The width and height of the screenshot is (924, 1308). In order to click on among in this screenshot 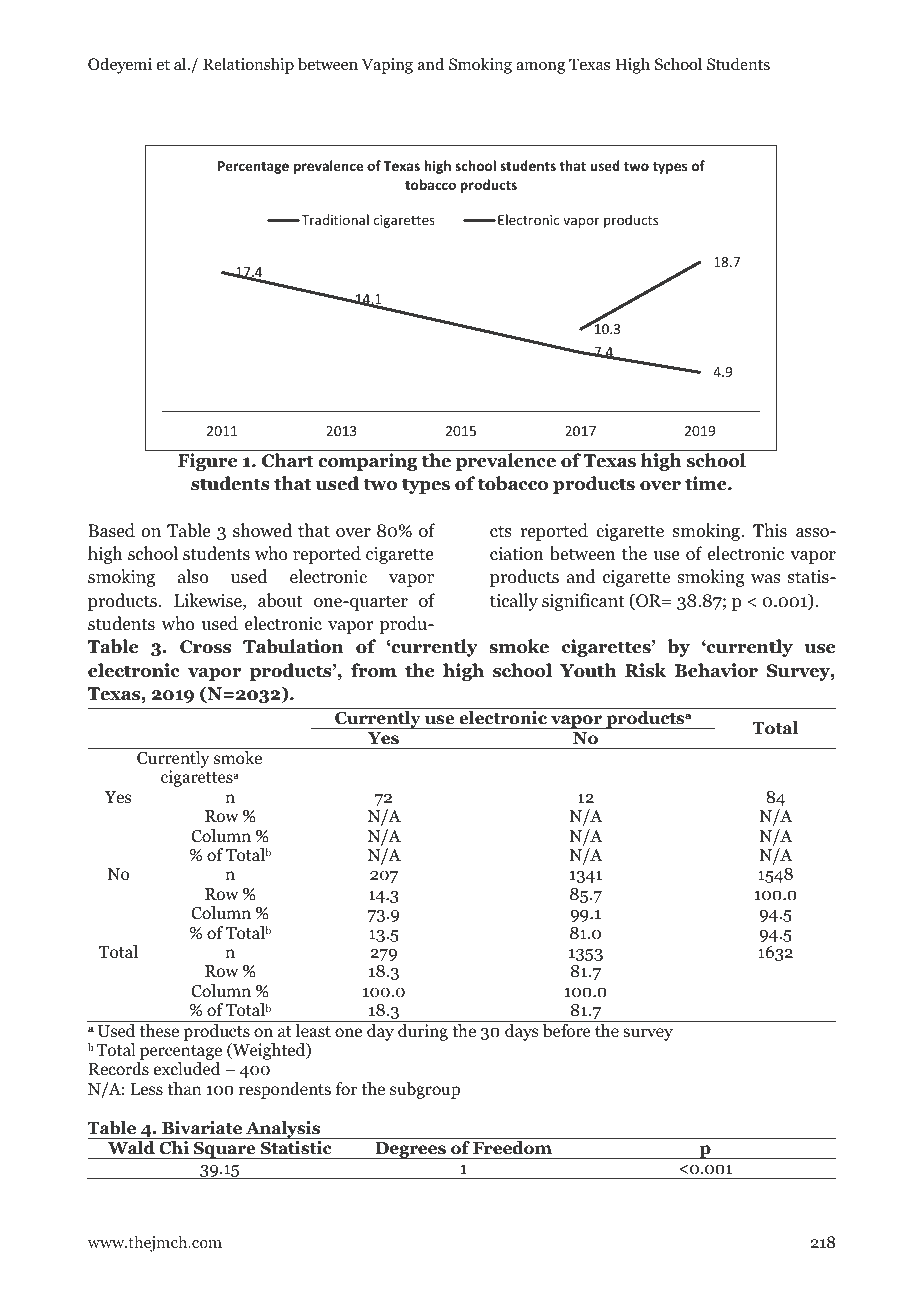, I will do `click(540, 68)`.
